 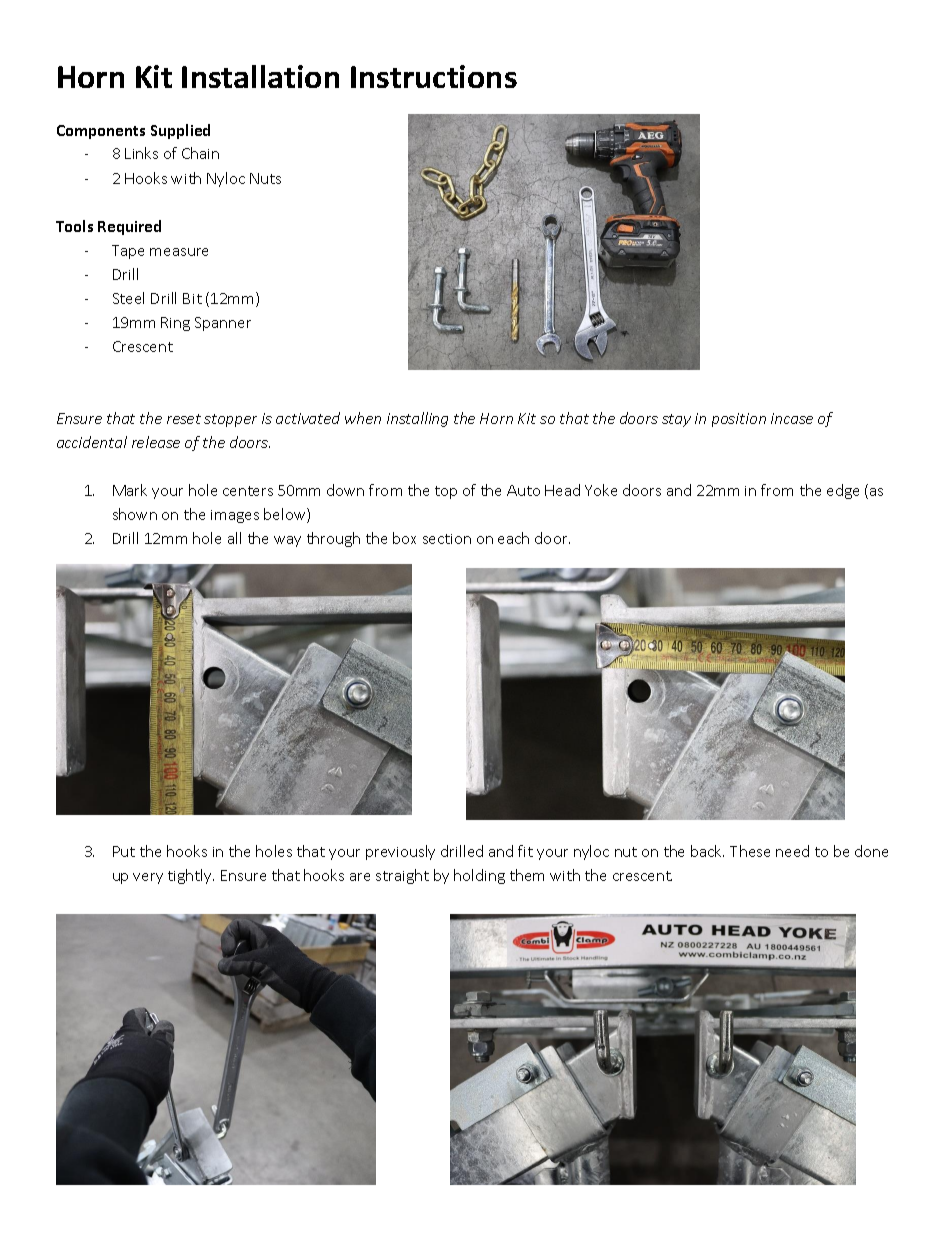 What do you see at coordinates (260, 76) in the screenshot?
I see `Installation` at bounding box center [260, 76].
